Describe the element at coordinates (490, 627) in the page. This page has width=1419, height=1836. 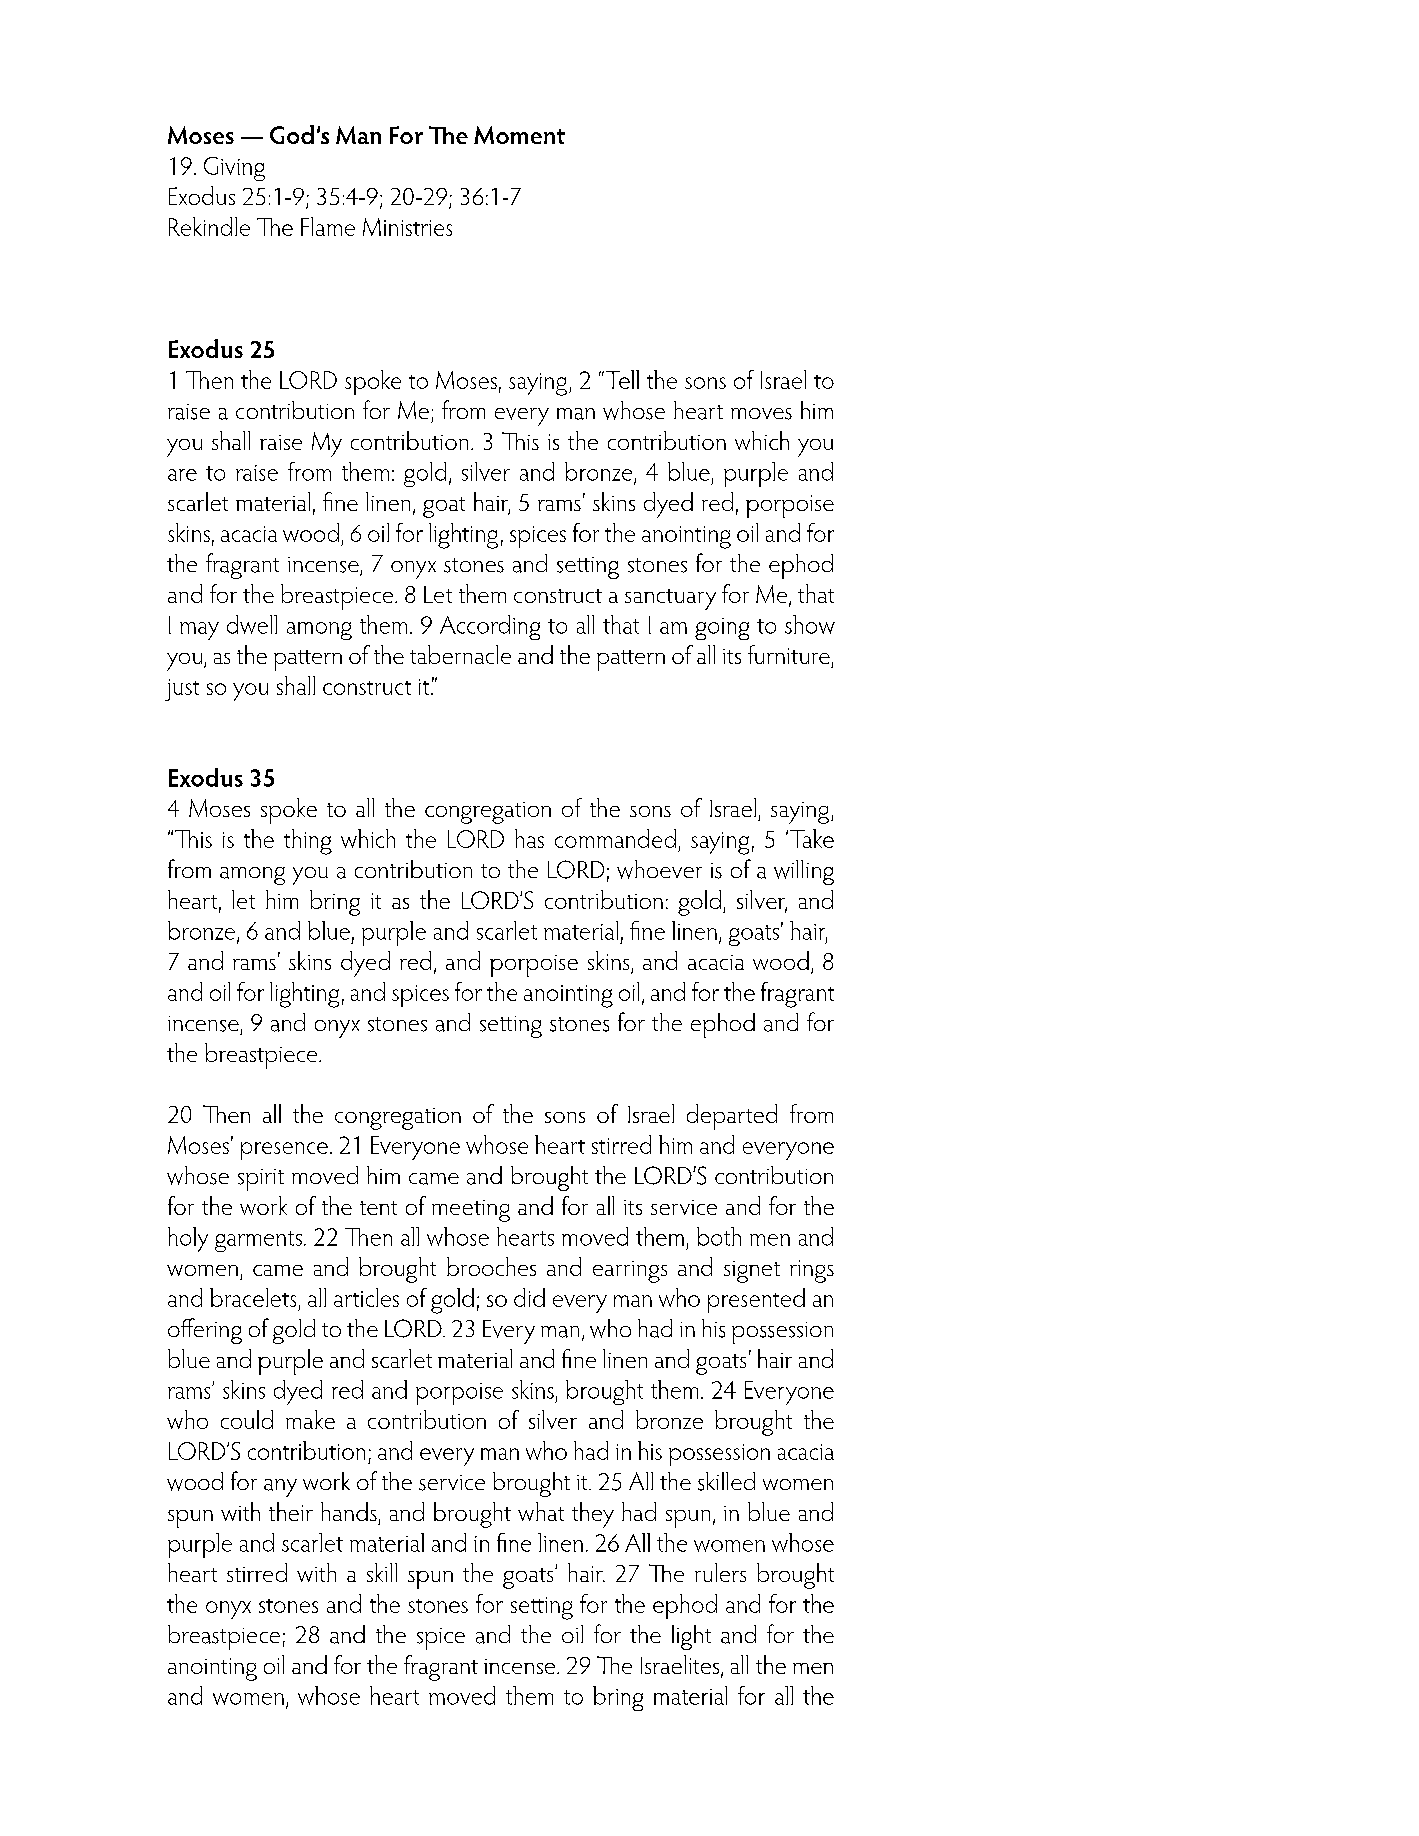
I see `According` at that location.
